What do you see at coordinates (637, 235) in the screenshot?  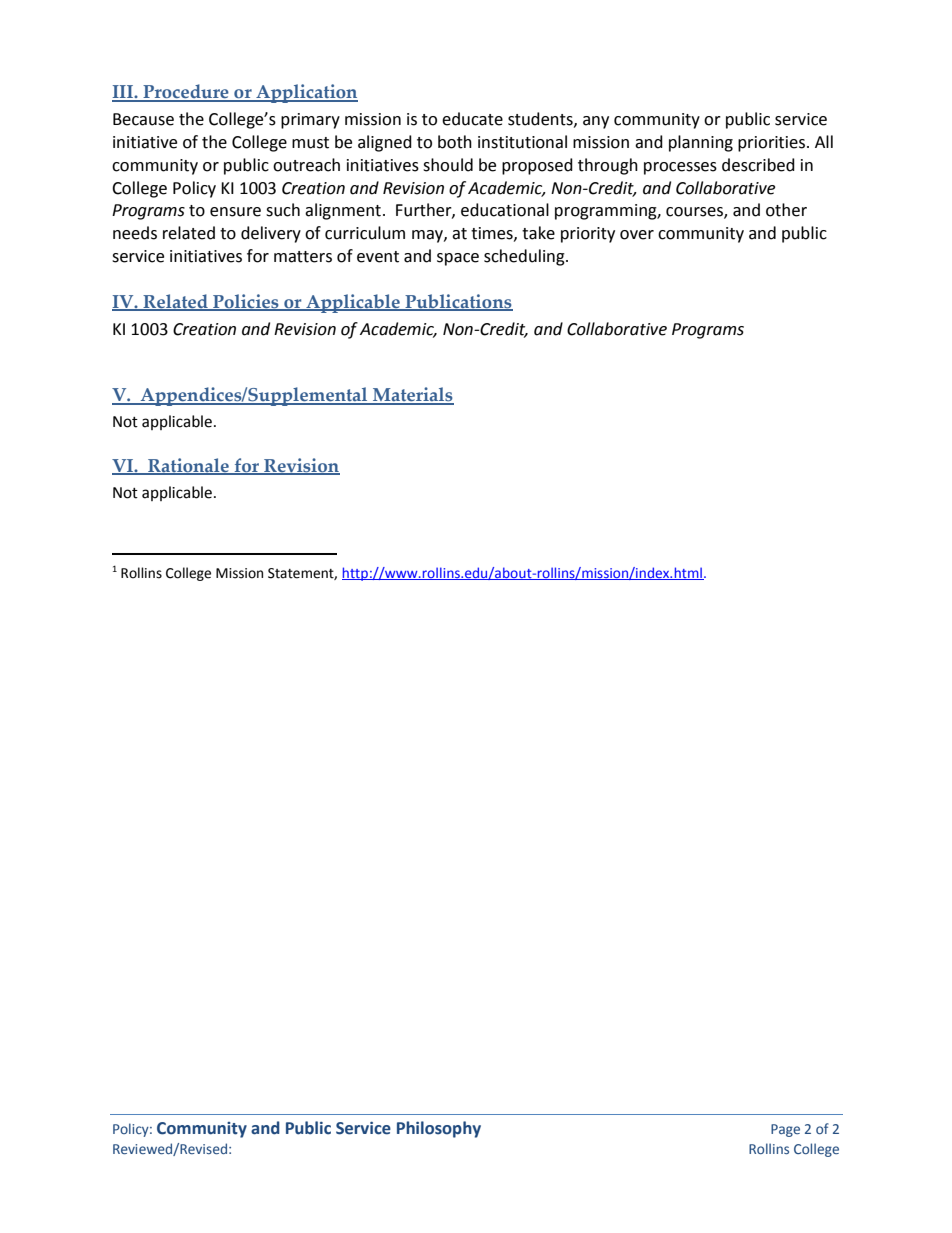 I see `over` at bounding box center [637, 235].
